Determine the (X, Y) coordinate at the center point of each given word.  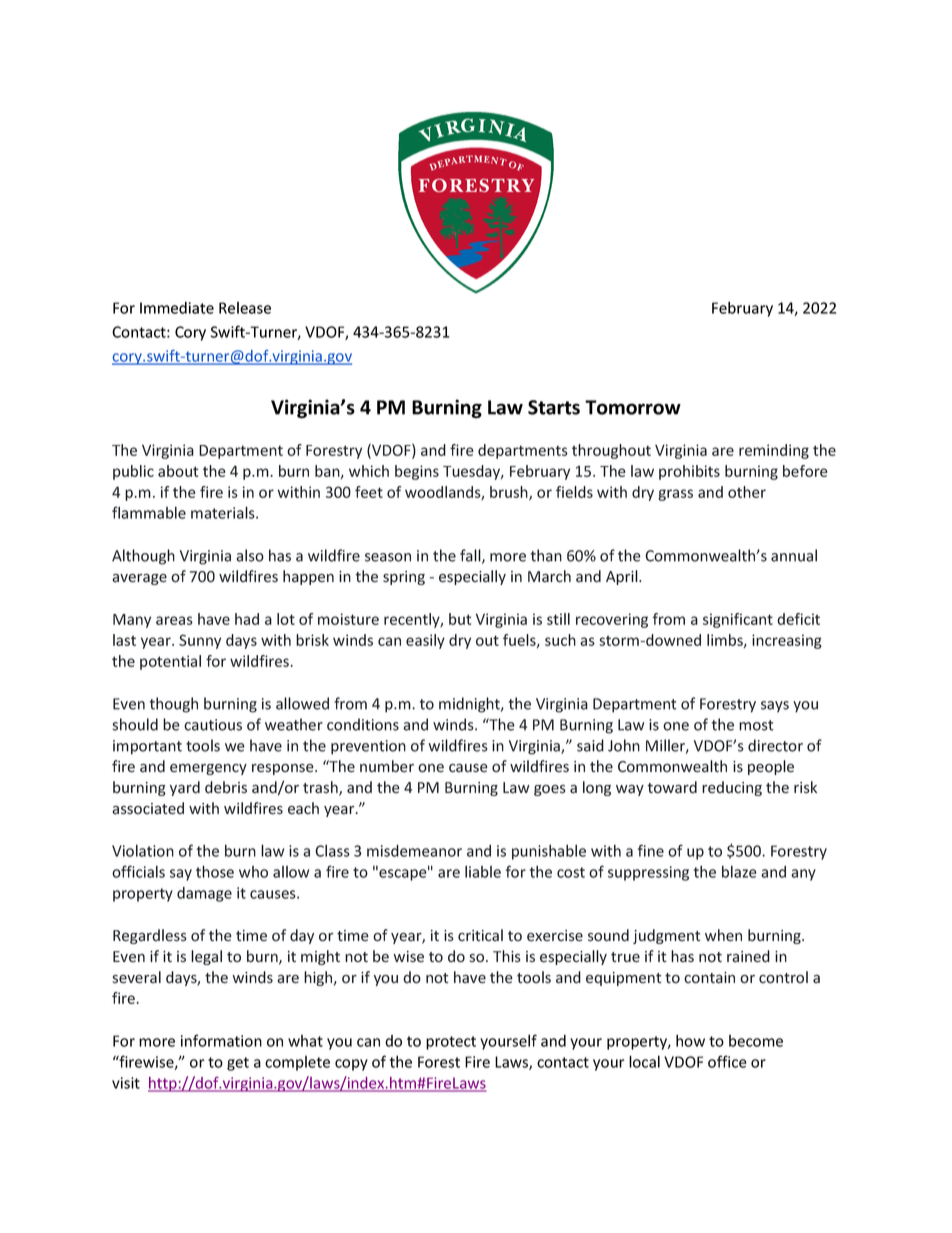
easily (425, 641)
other (747, 492)
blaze (739, 872)
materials (224, 512)
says (775, 707)
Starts (554, 407)
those (215, 871)
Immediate (177, 308)
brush (510, 493)
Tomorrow (633, 407)
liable (483, 872)
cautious (213, 725)
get (238, 1064)
